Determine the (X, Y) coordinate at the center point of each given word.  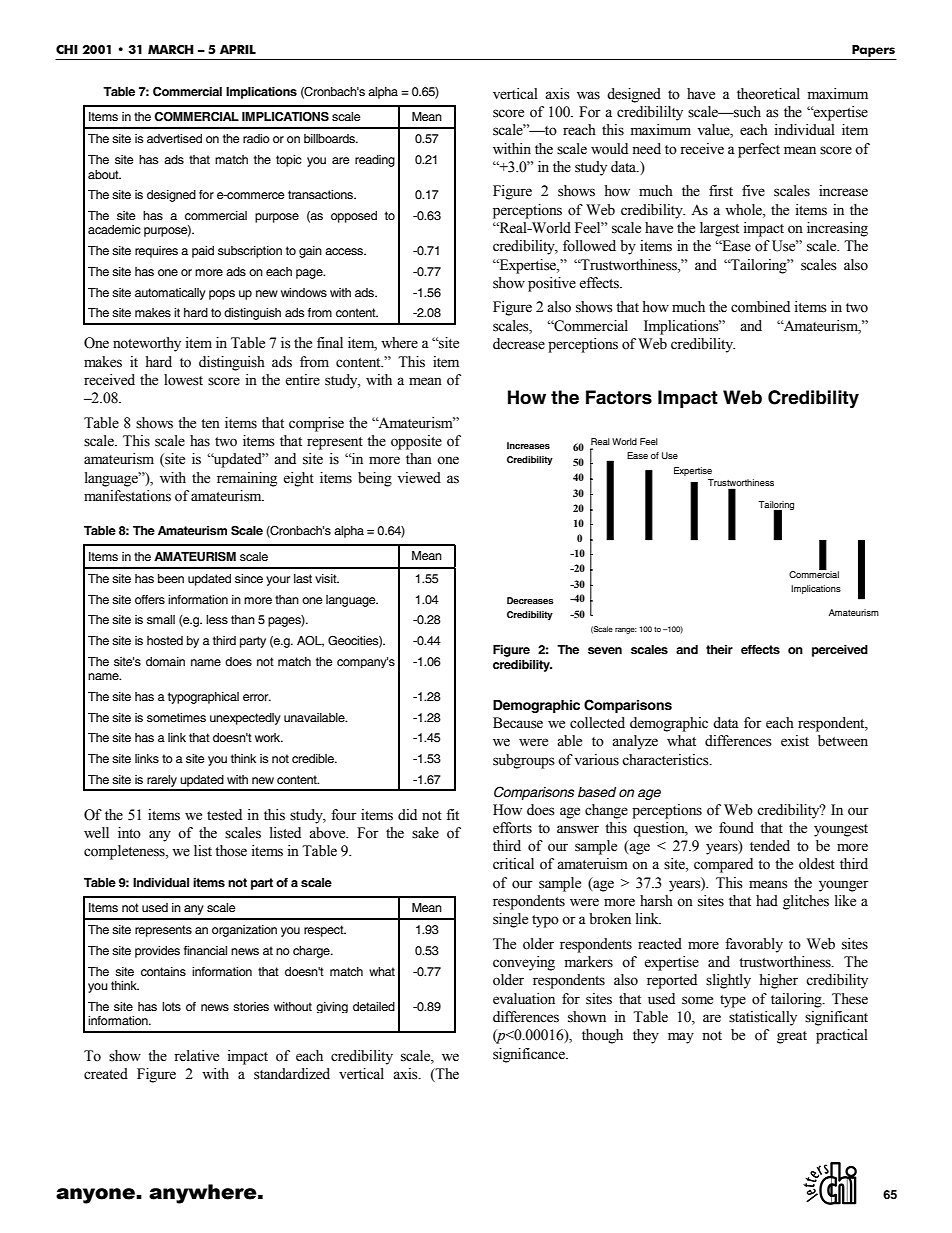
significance (530, 1055)
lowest (183, 380)
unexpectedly (245, 719)
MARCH (171, 49)
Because (518, 723)
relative (196, 1056)
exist (795, 741)
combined (760, 307)
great (792, 1037)
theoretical (768, 94)
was (588, 95)
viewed (419, 478)
